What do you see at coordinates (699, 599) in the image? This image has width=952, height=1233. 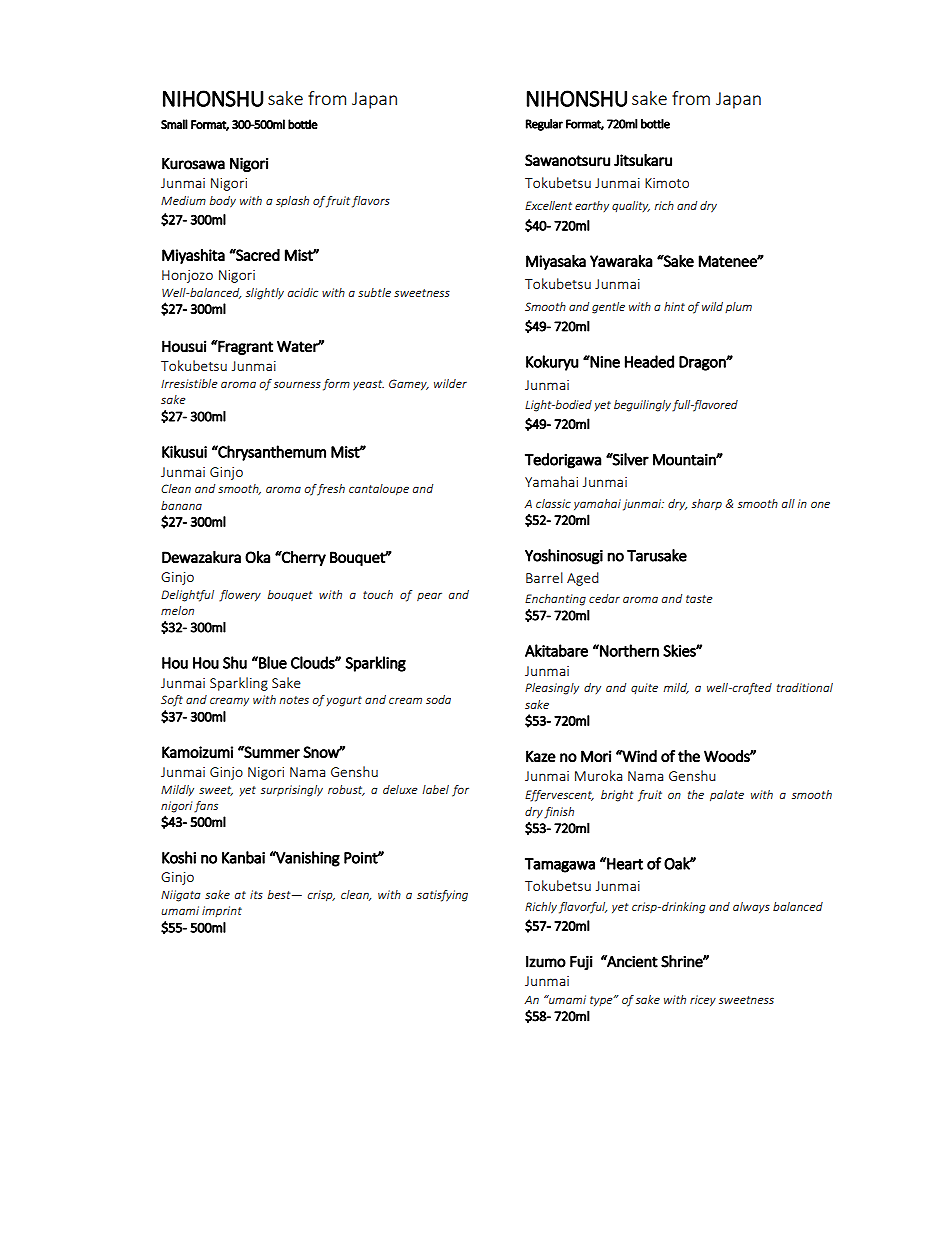 I see `taste` at bounding box center [699, 599].
